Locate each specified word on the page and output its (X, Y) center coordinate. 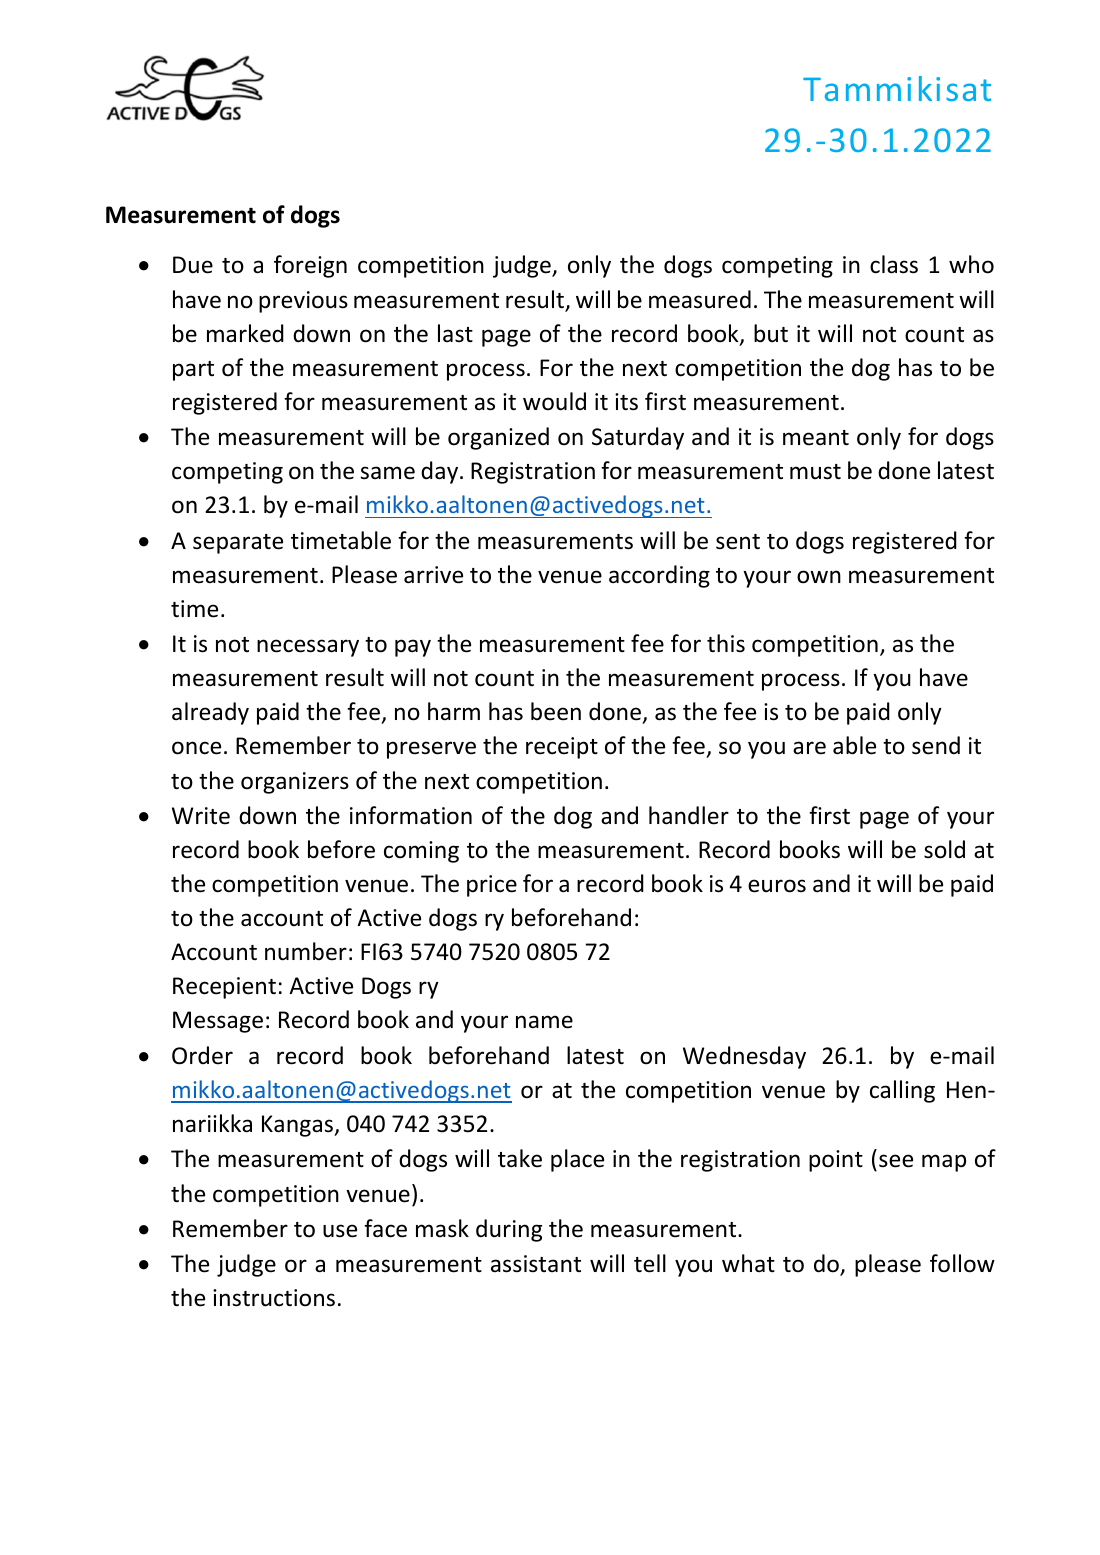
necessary (308, 648)
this (726, 643)
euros (777, 886)
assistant (536, 1264)
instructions (274, 1298)
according (659, 576)
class (894, 264)
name (544, 1022)
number (306, 951)
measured (700, 299)
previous (303, 302)
